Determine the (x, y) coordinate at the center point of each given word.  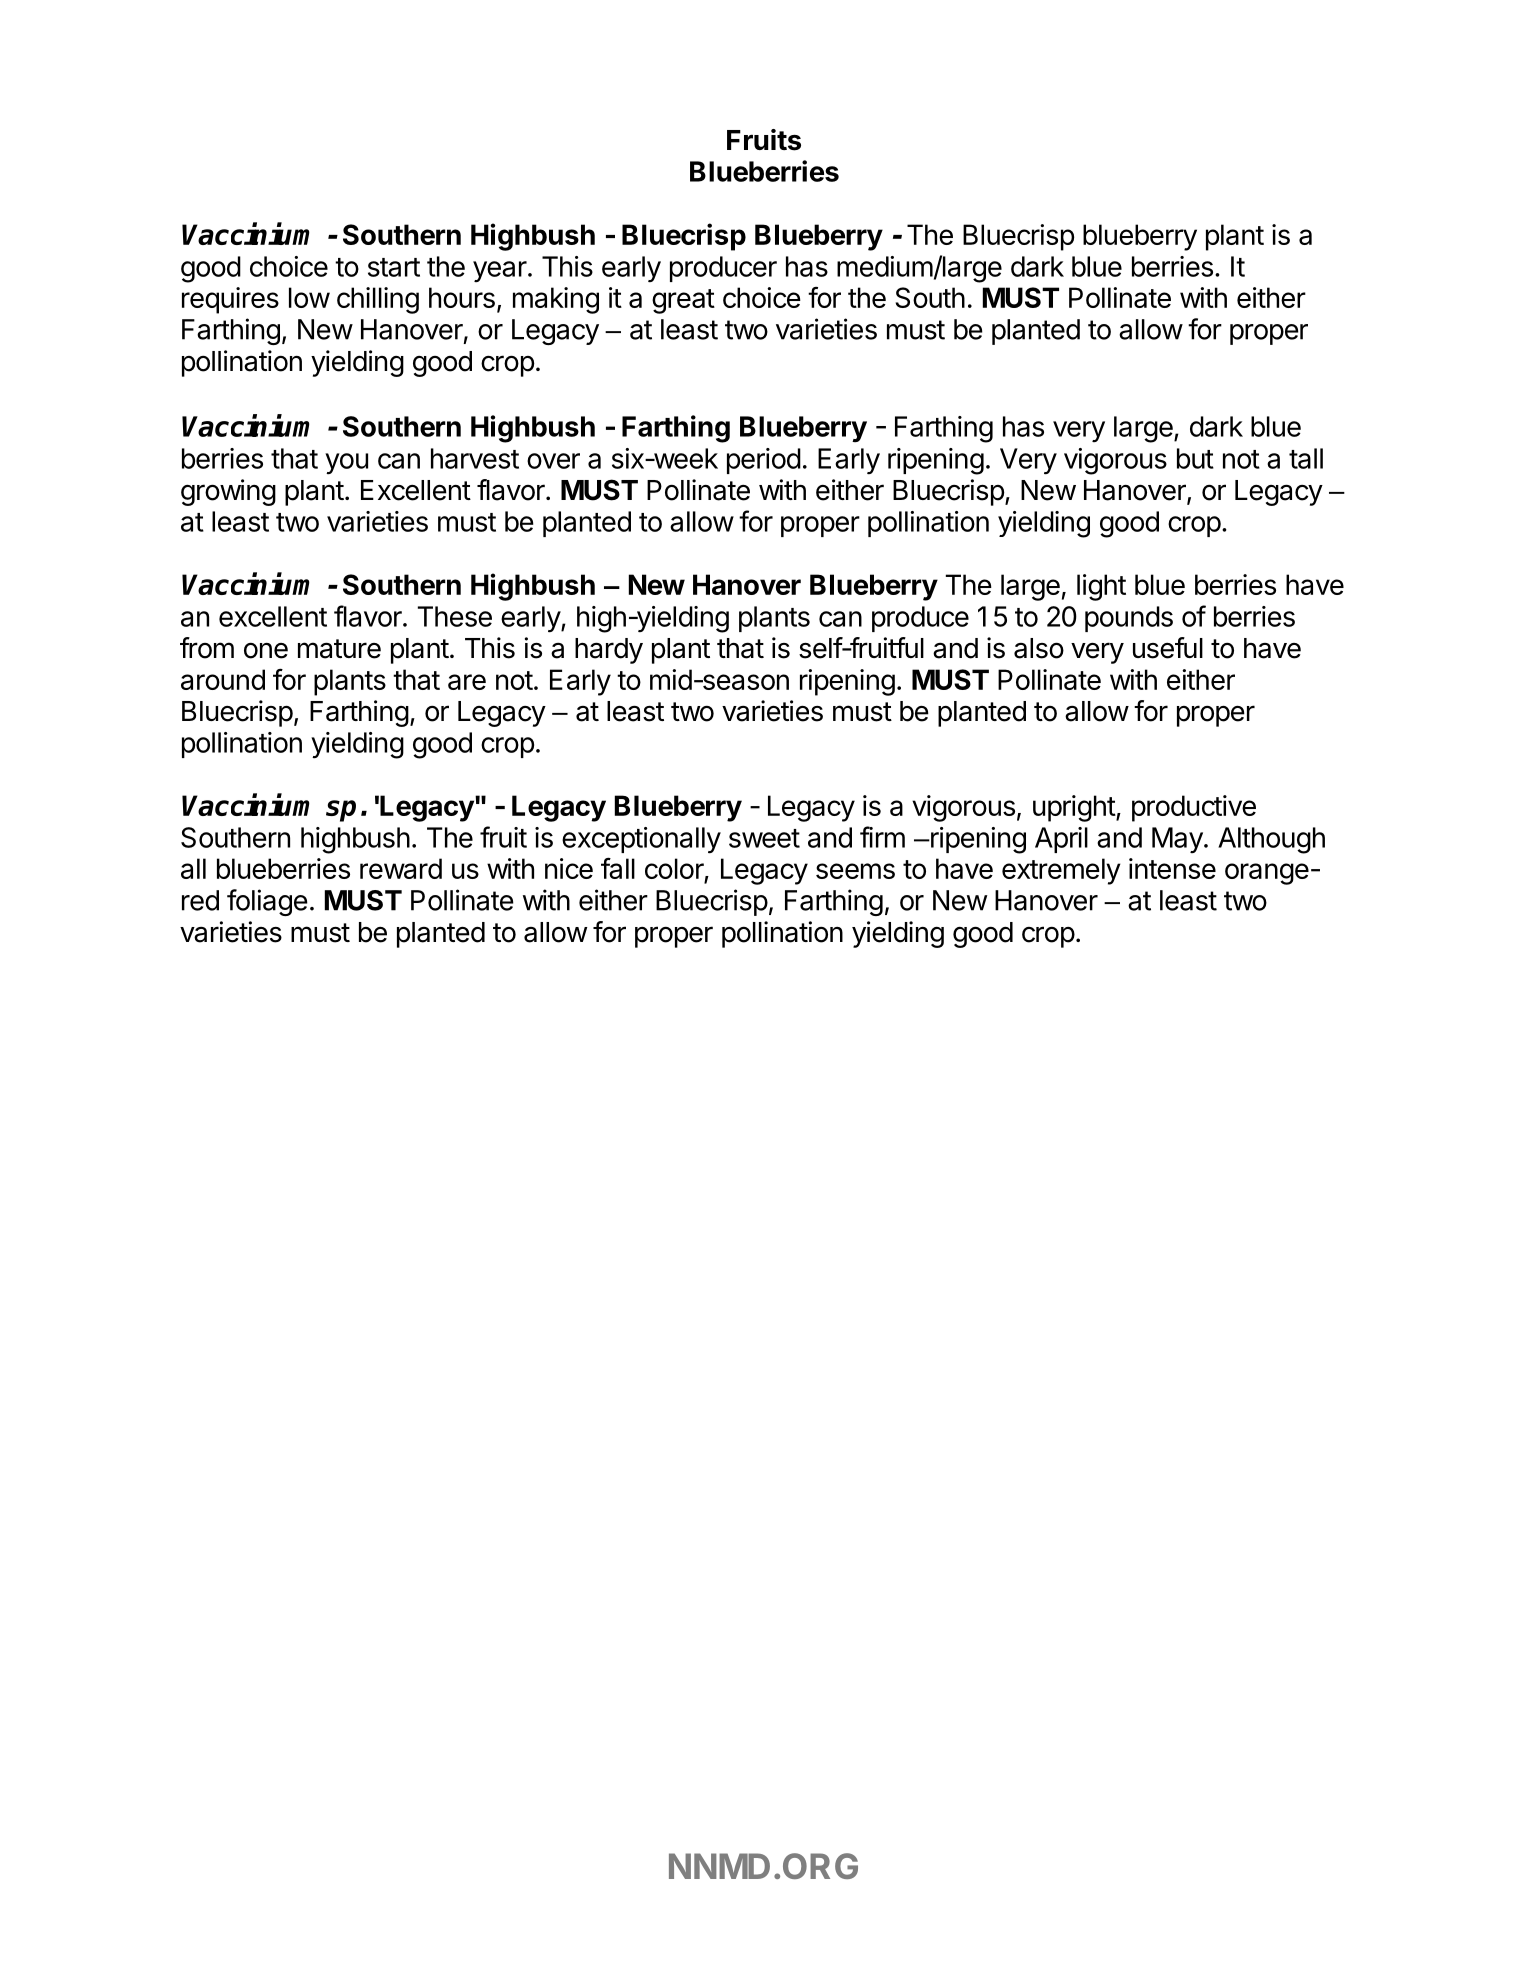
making (556, 300)
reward (401, 868)
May (1177, 840)
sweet (764, 838)
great (683, 301)
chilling (378, 300)
